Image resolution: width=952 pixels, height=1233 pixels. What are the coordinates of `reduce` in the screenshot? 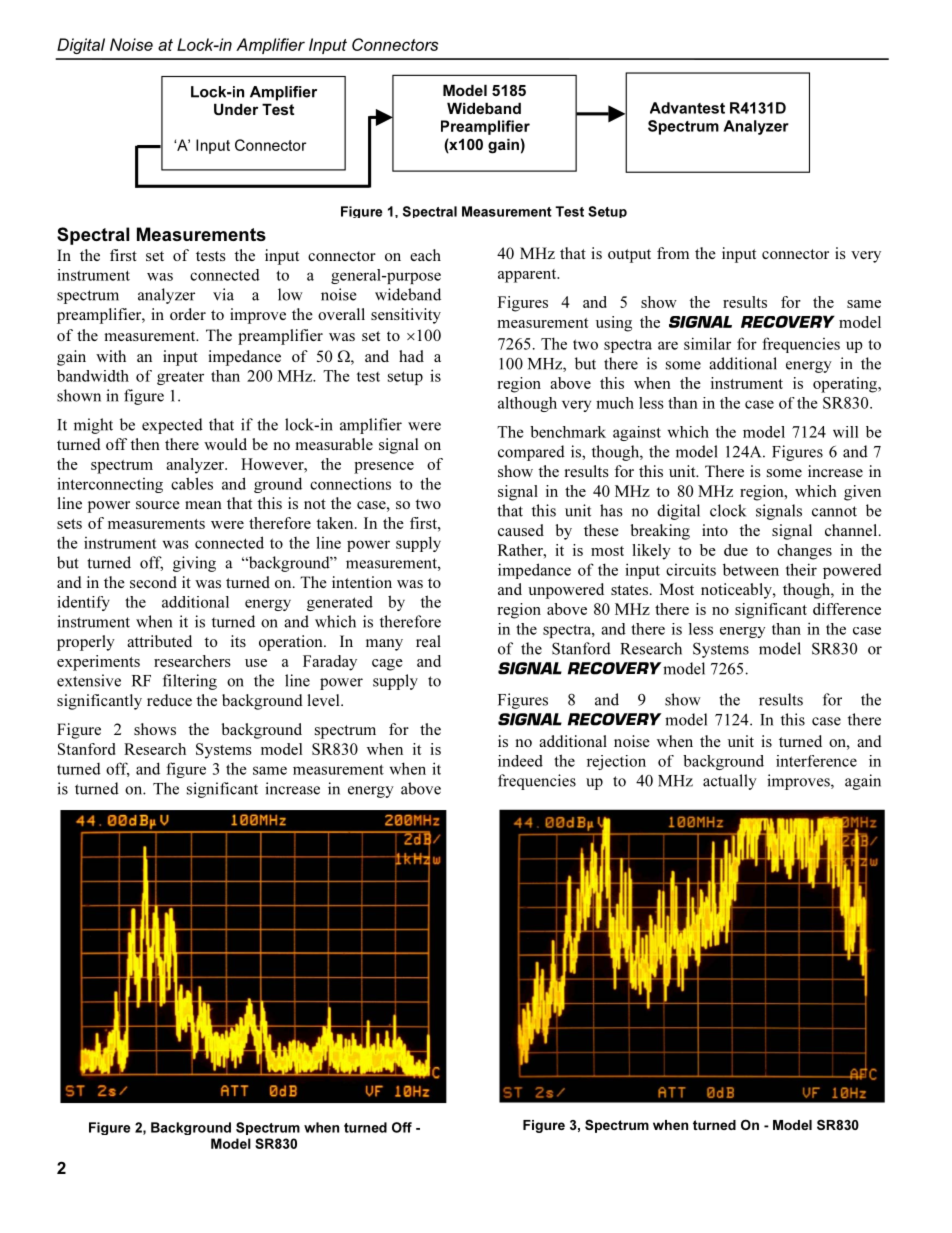 It's located at (169, 700).
